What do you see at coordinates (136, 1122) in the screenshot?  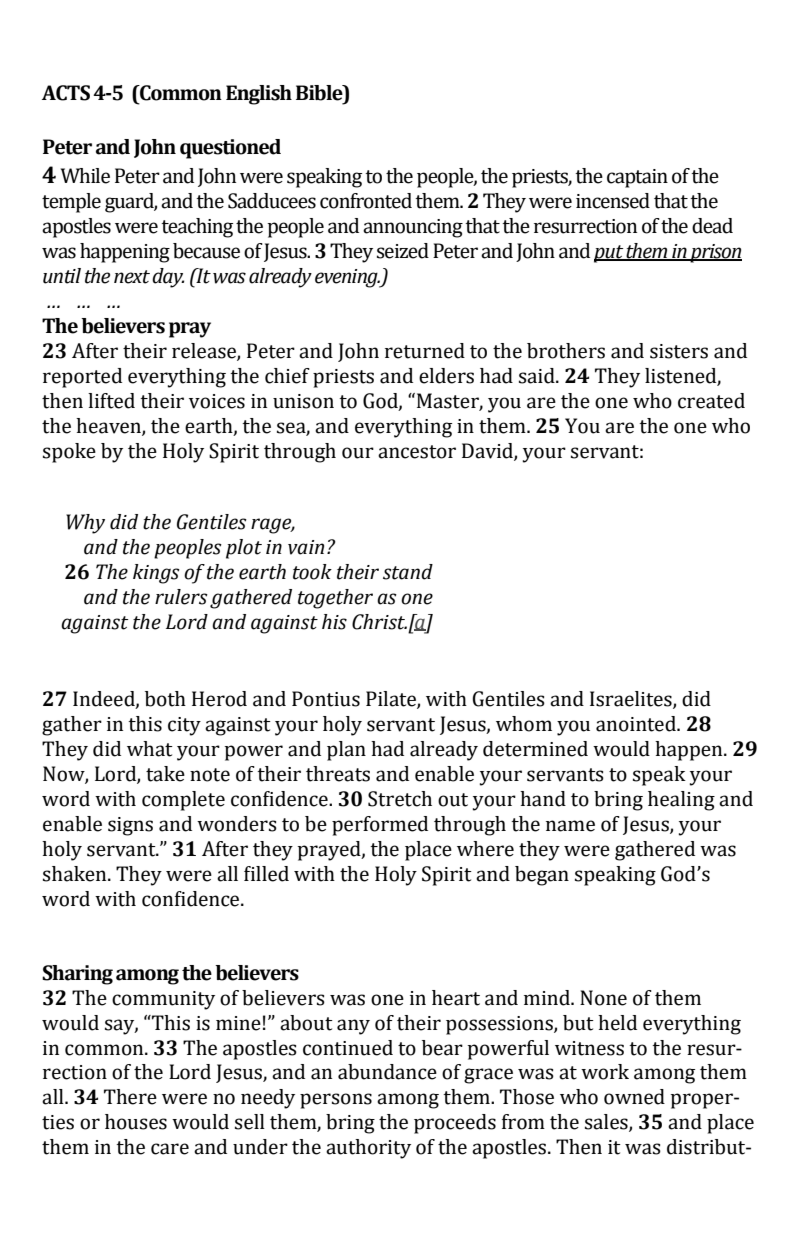 I see `houses` at bounding box center [136, 1122].
